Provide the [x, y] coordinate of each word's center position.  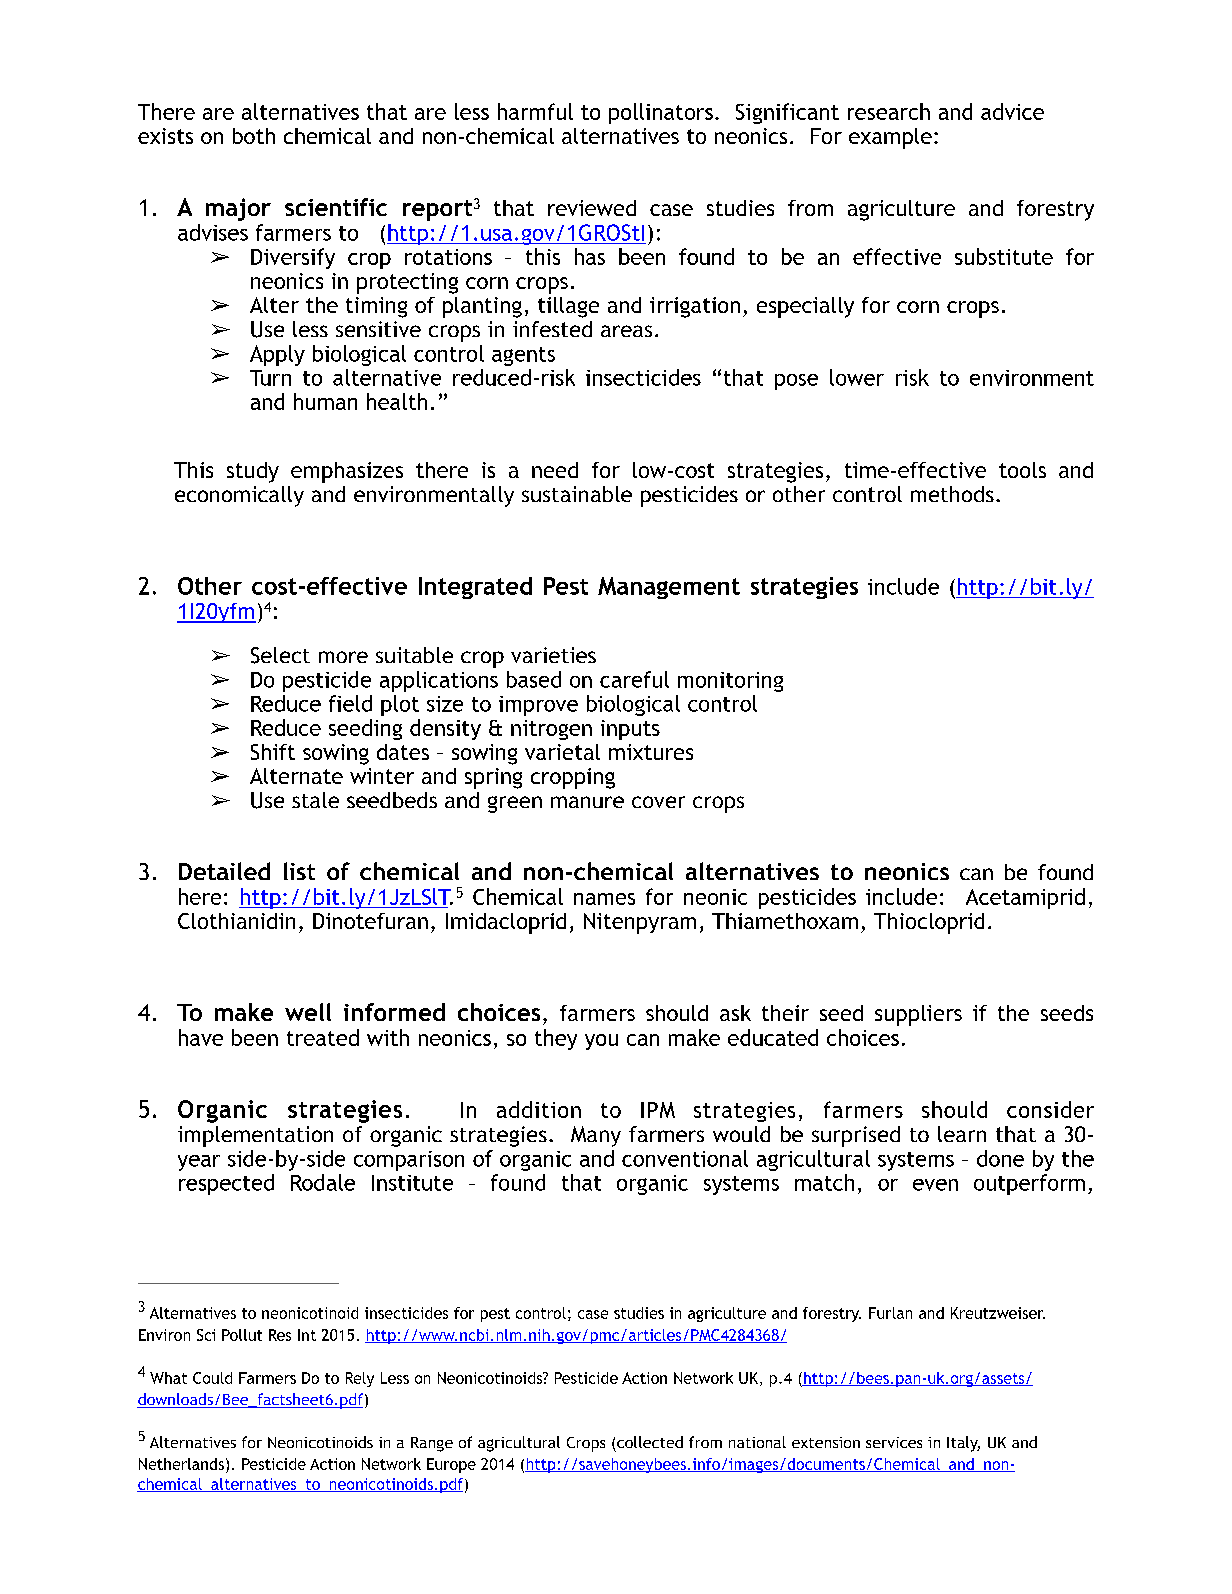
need [555, 470]
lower [857, 377]
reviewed [592, 208]
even [935, 1185]
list [299, 871]
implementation [255, 1136]
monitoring [730, 682]
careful [634, 679]
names [604, 899]
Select [280, 655]
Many [596, 1136]
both [254, 136]
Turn [270, 378]
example [890, 138]
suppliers [918, 1015]
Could [212, 1378]
